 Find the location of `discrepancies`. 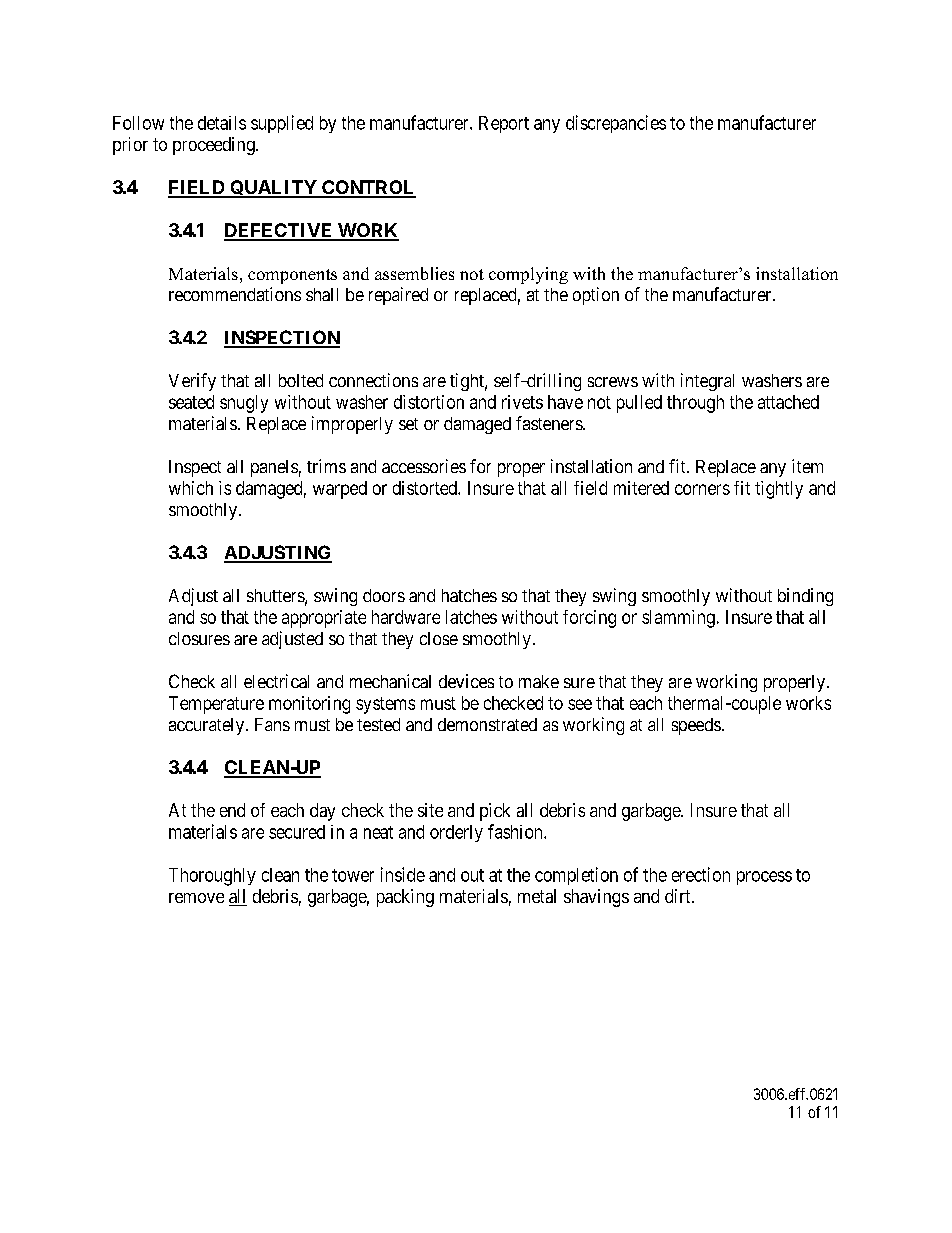

discrepancies is located at coordinates (616, 124).
